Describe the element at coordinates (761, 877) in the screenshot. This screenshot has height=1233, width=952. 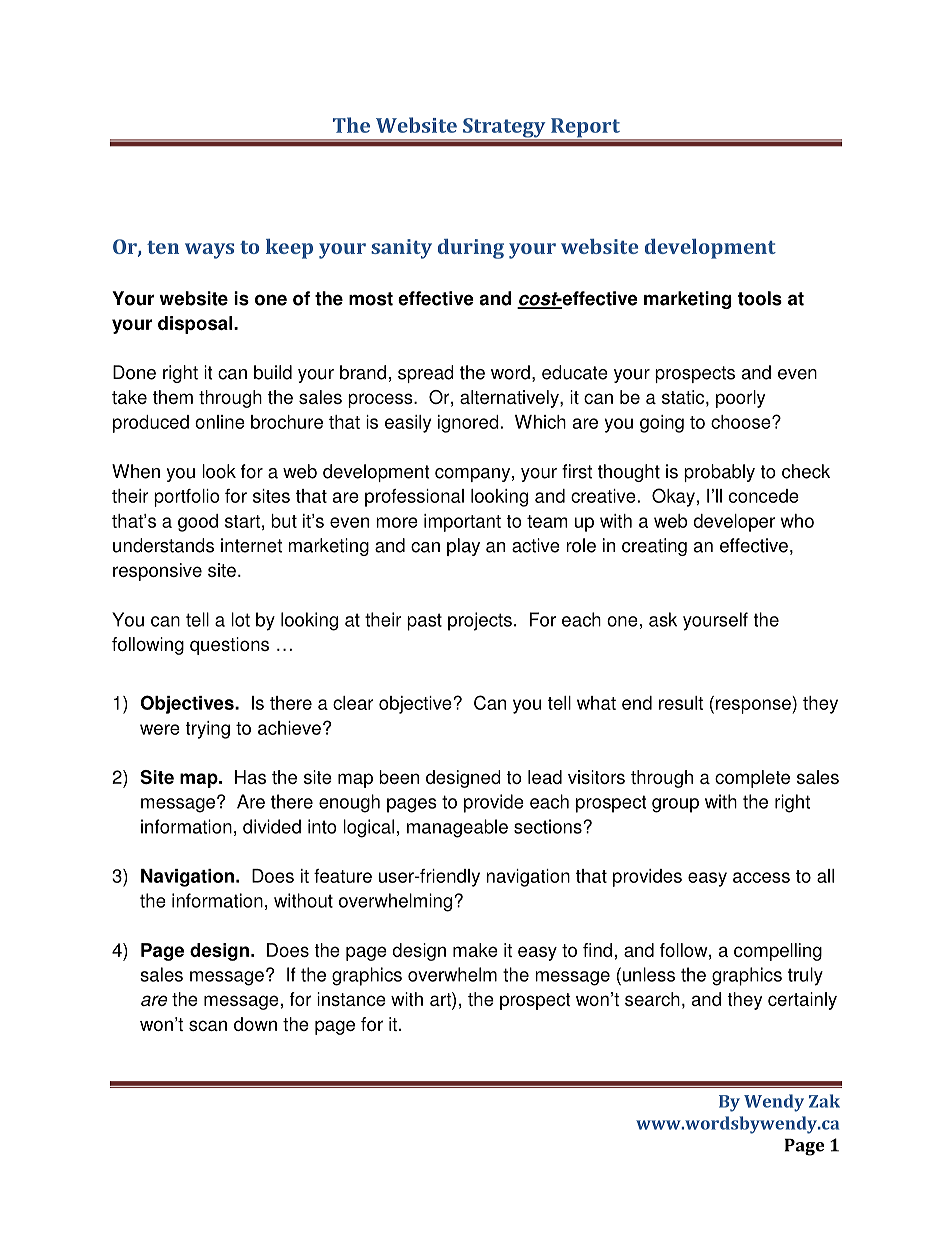
I see `access` at that location.
